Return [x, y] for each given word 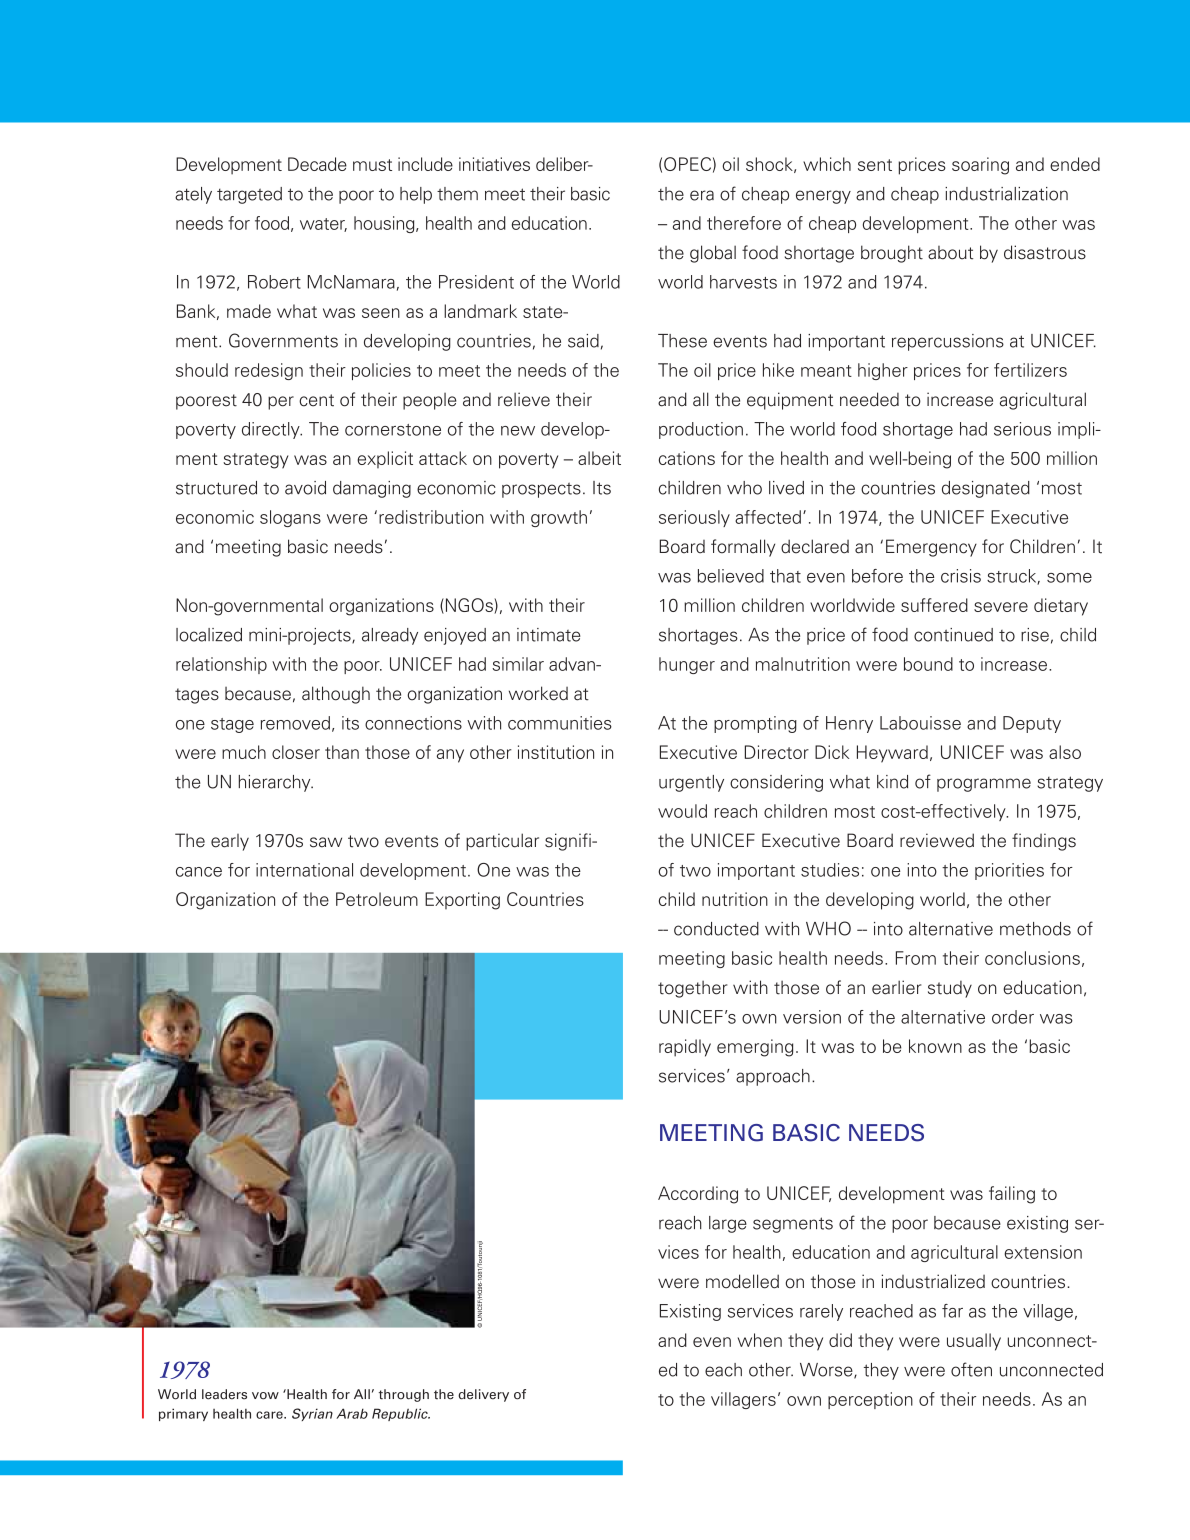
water [323, 225]
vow [265, 1396]
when [760, 1340]
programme [984, 785]
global [713, 254]
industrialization [1006, 194]
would [682, 811]
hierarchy [276, 783]
